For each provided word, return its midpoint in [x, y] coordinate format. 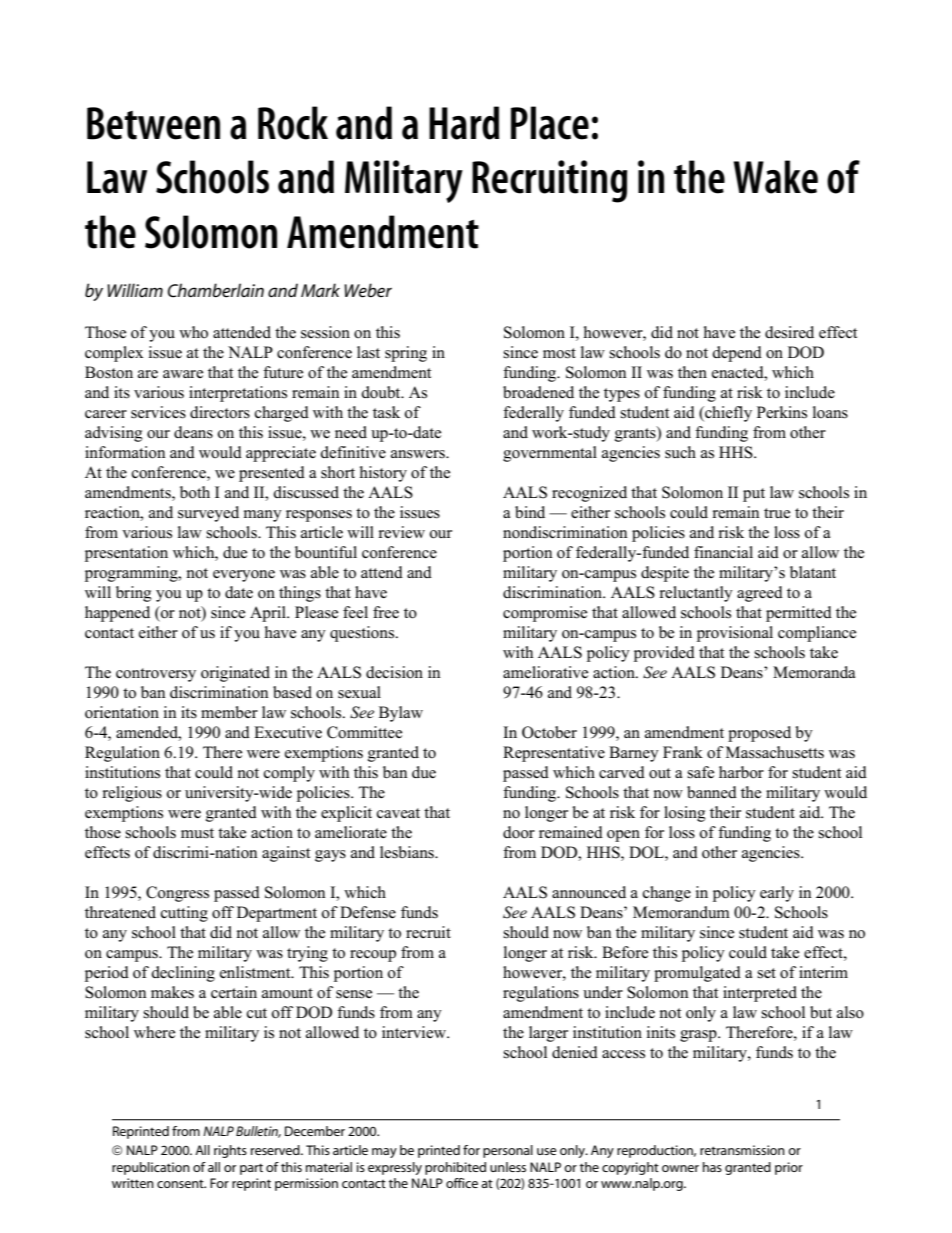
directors [220, 412]
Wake [775, 177]
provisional [735, 634]
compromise [545, 614]
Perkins [782, 412]
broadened [538, 392]
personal [508, 1151]
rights [230, 1151]
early [777, 894]
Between [153, 123]
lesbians [408, 852]
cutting [184, 914]
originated [235, 674]
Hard [464, 123]
